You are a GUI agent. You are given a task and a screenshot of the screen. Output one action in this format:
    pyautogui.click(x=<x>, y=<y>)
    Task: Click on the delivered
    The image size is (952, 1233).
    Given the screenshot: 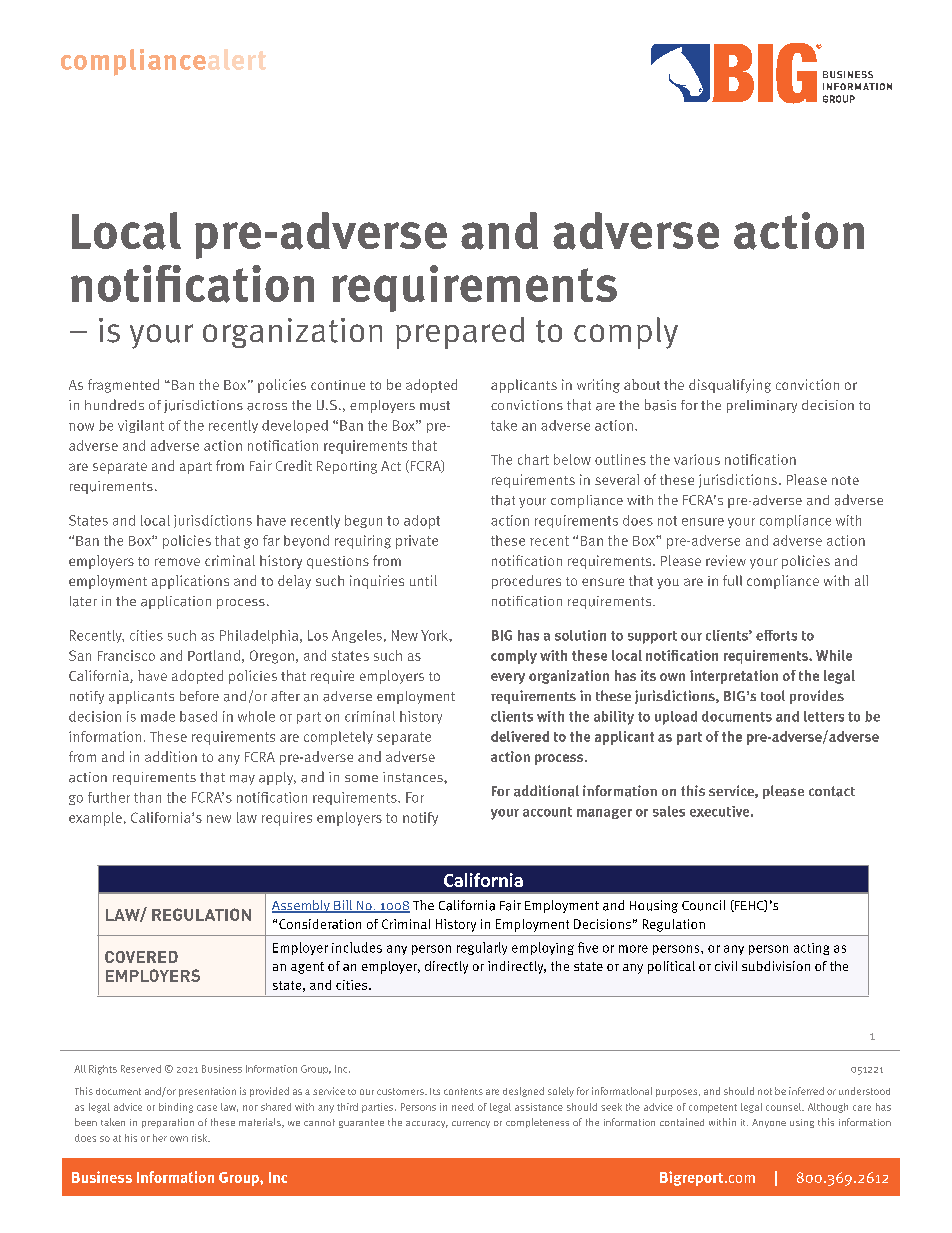 What is the action you would take?
    pyautogui.click(x=520, y=736)
